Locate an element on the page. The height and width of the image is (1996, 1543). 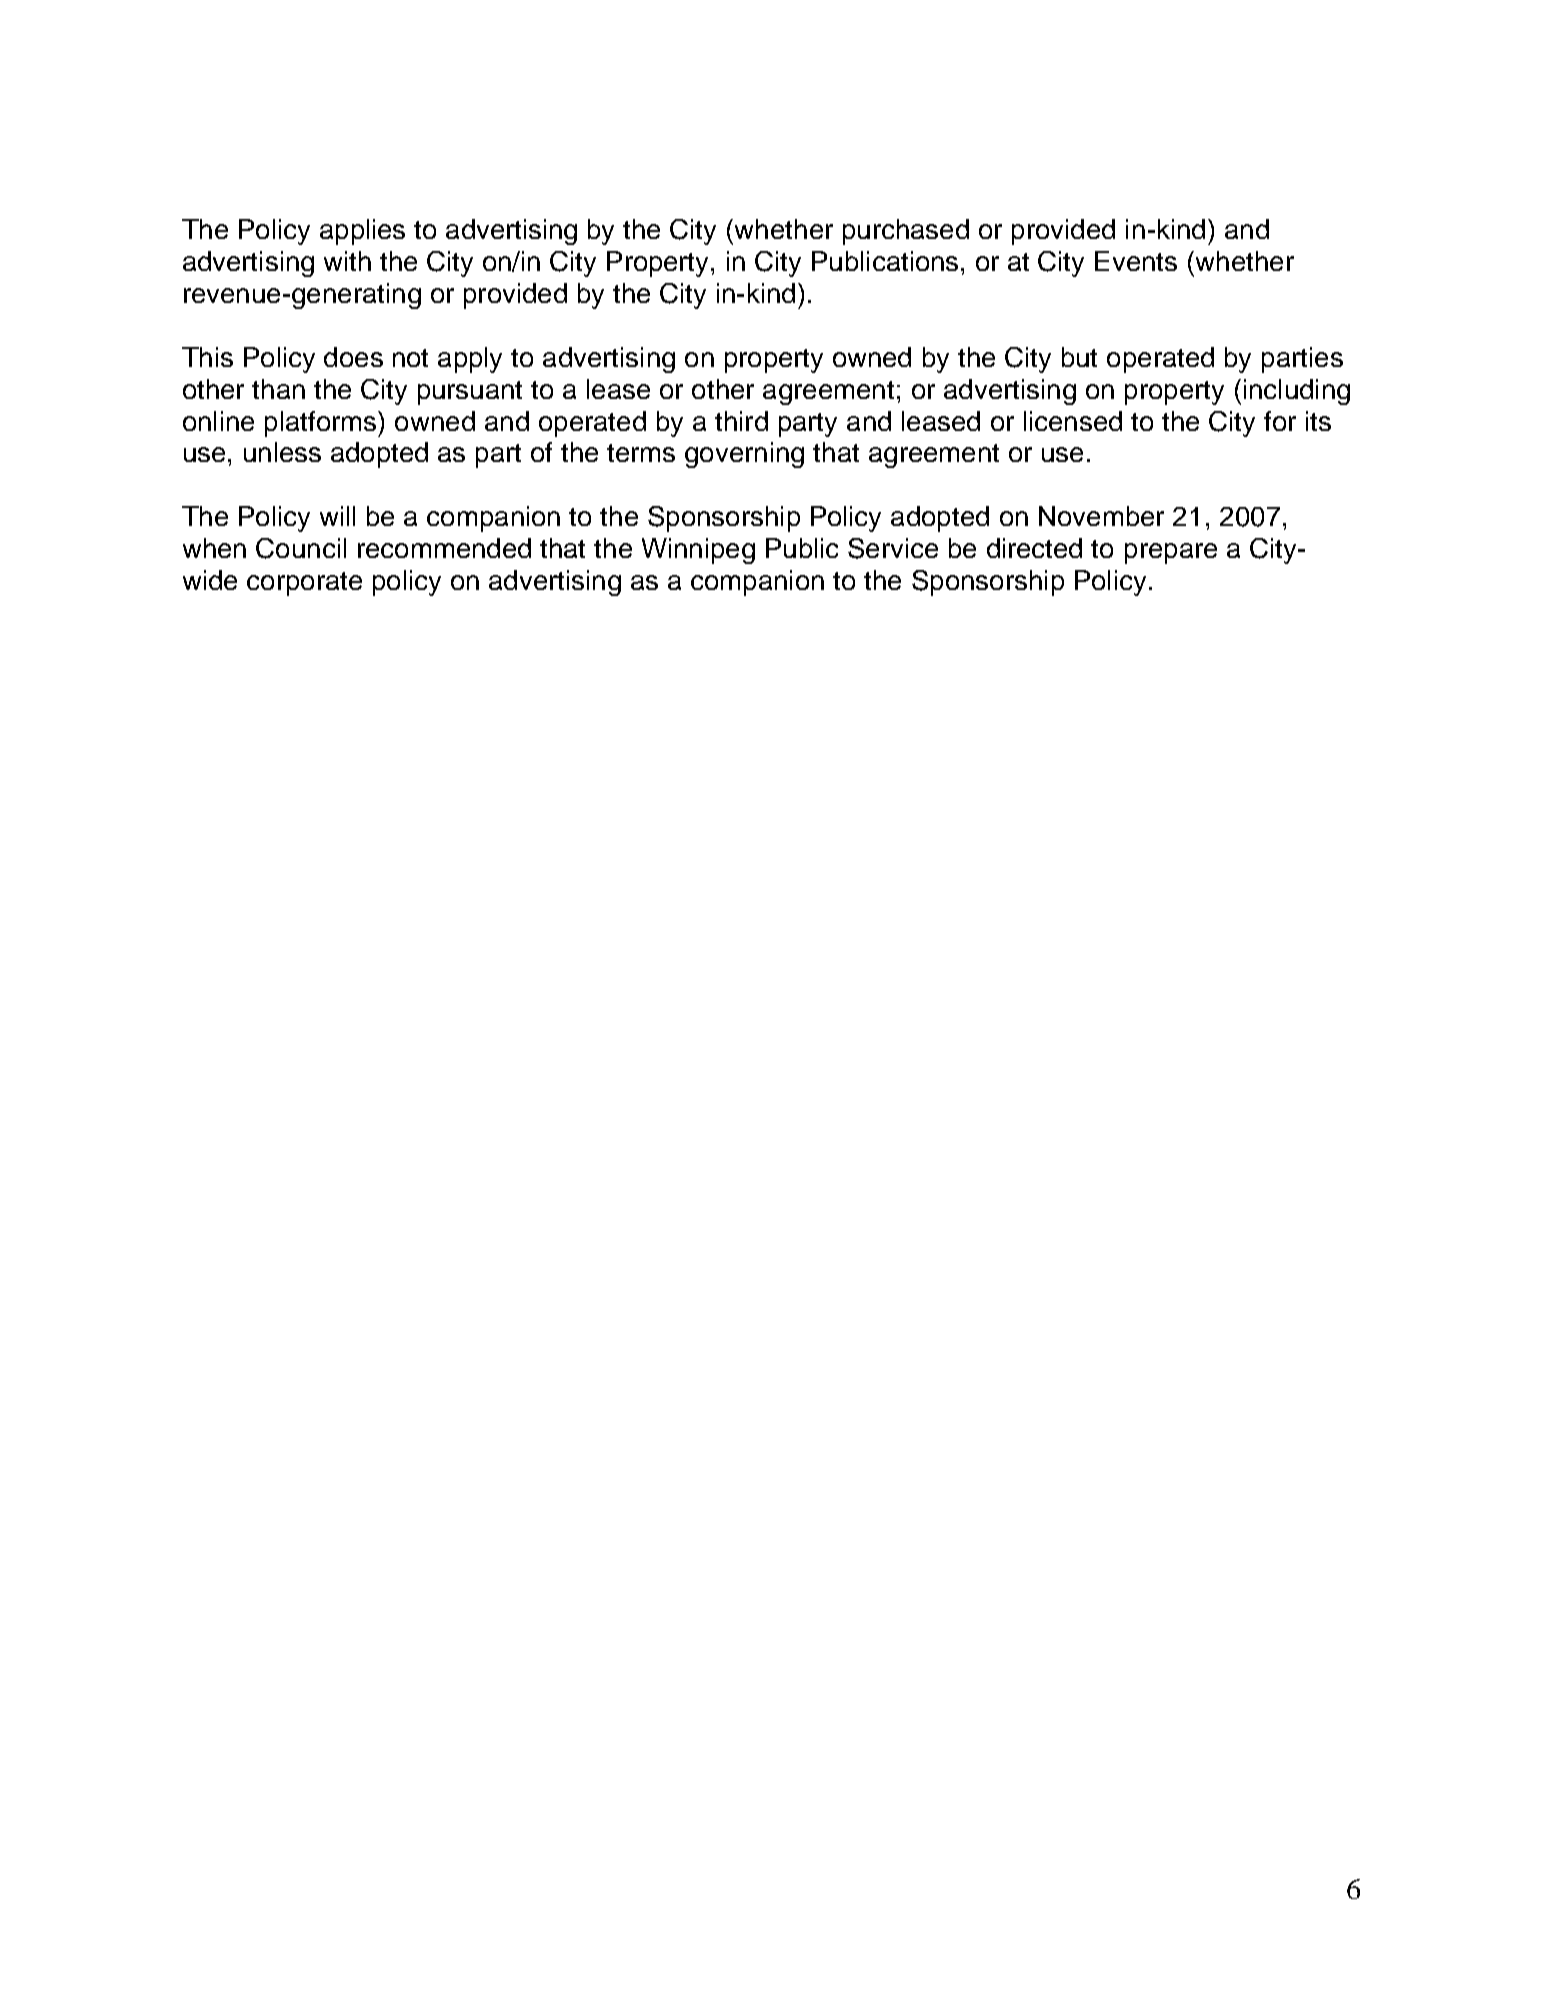
platforms is located at coordinates (322, 424).
